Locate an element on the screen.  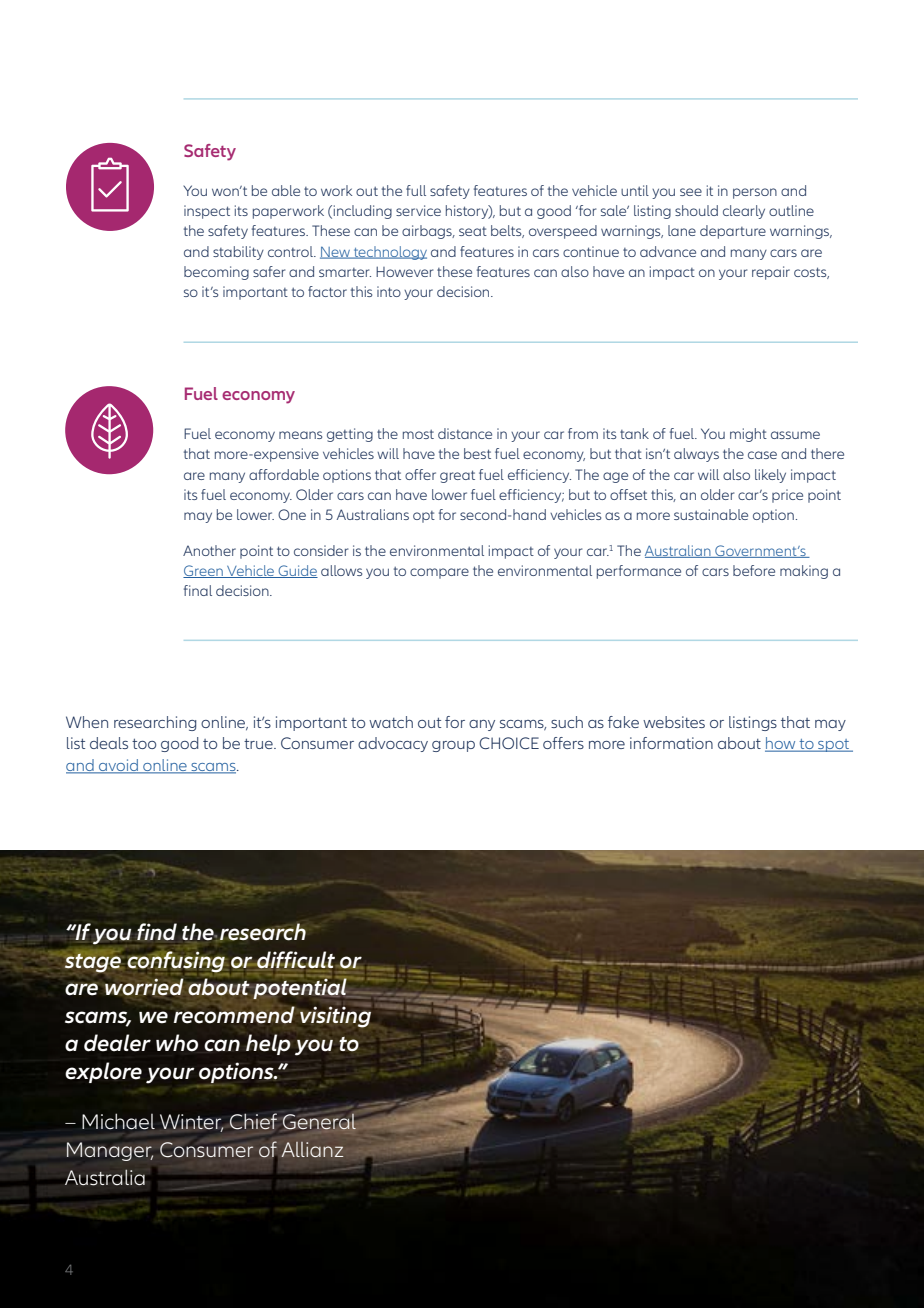
avoid is located at coordinates (118, 766).
